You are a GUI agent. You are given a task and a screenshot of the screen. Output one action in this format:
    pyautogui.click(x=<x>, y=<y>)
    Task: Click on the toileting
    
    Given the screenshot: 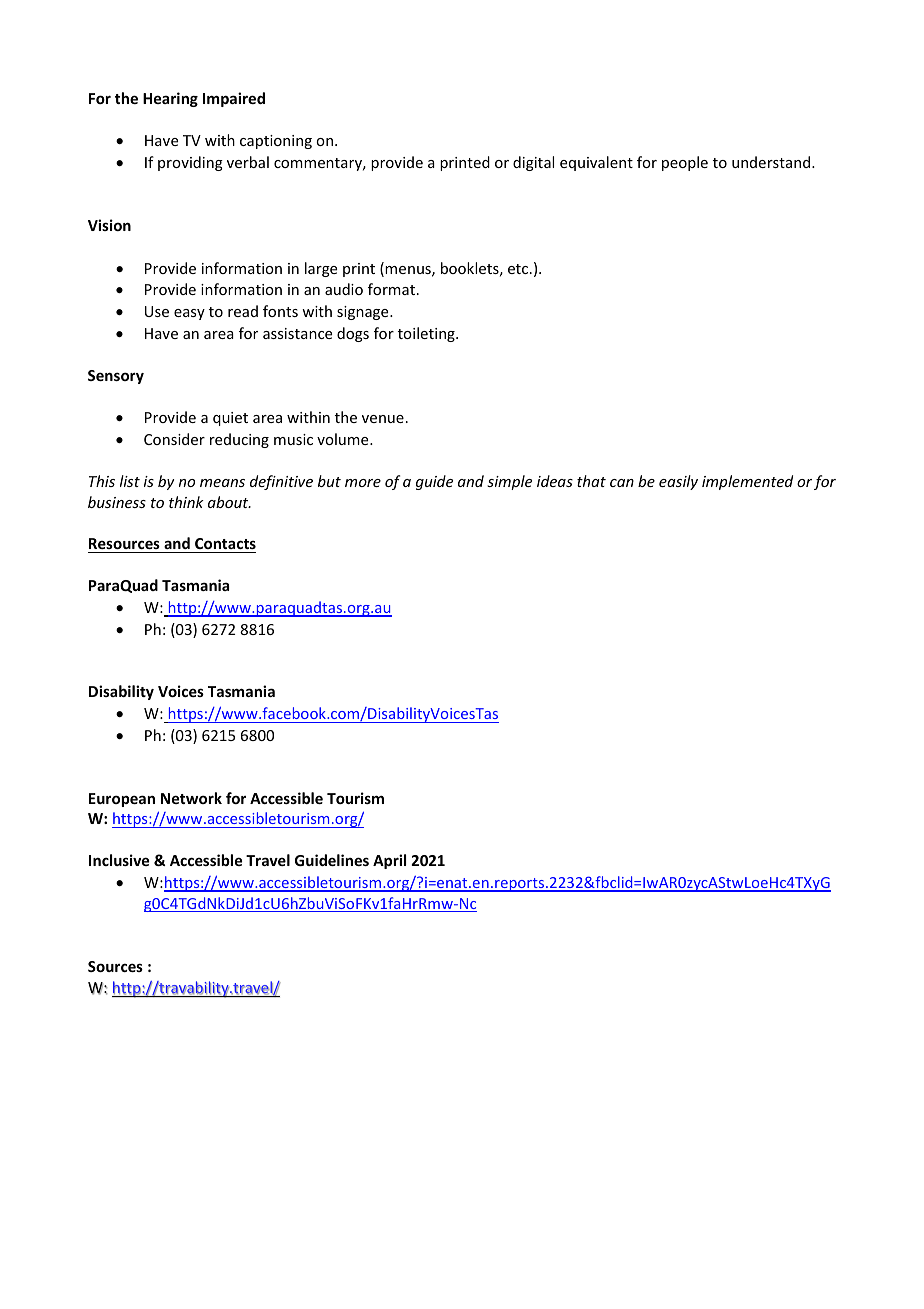 What is the action you would take?
    pyautogui.click(x=427, y=334)
